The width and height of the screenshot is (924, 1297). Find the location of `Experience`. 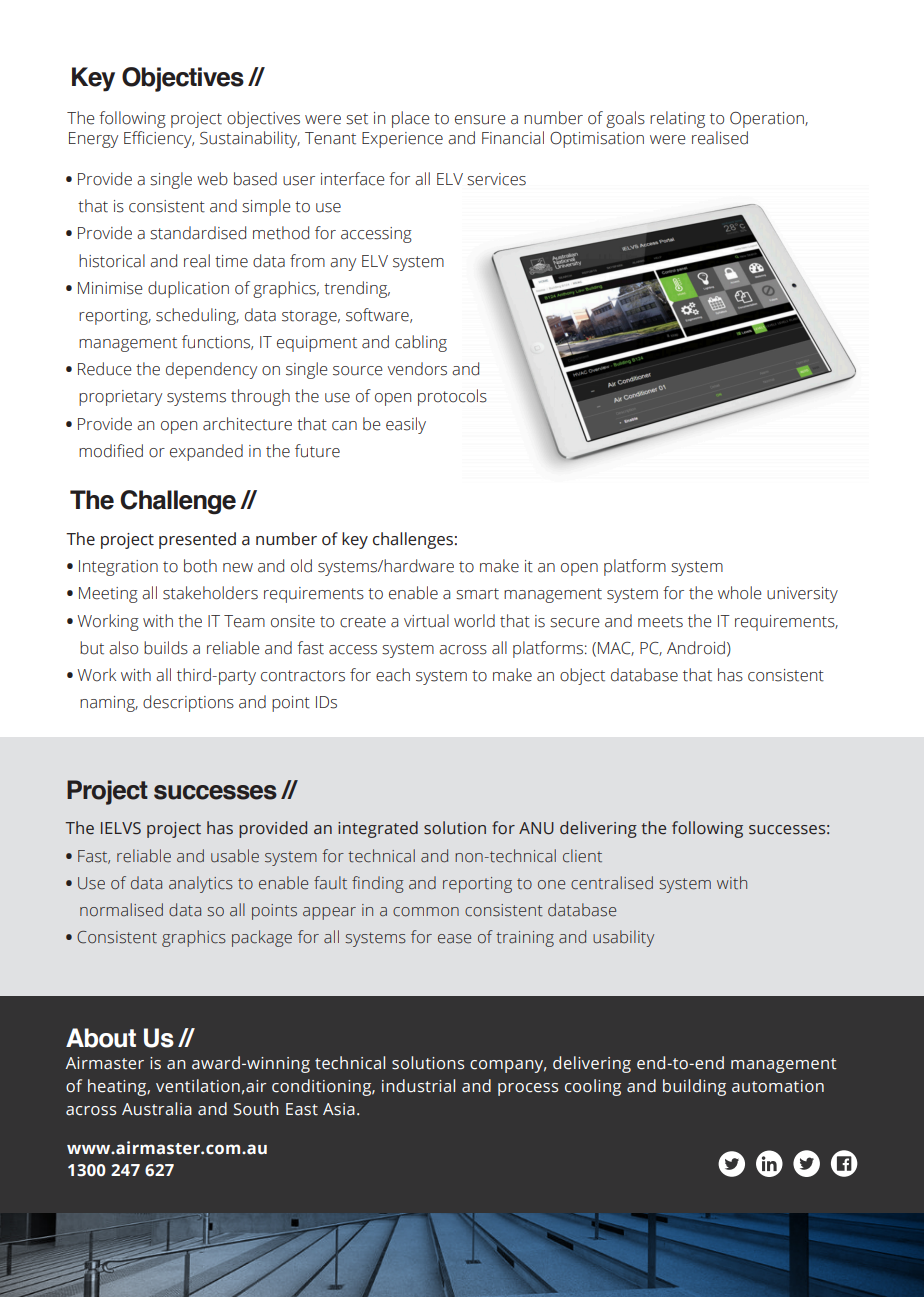

Experience is located at coordinates (402, 140).
